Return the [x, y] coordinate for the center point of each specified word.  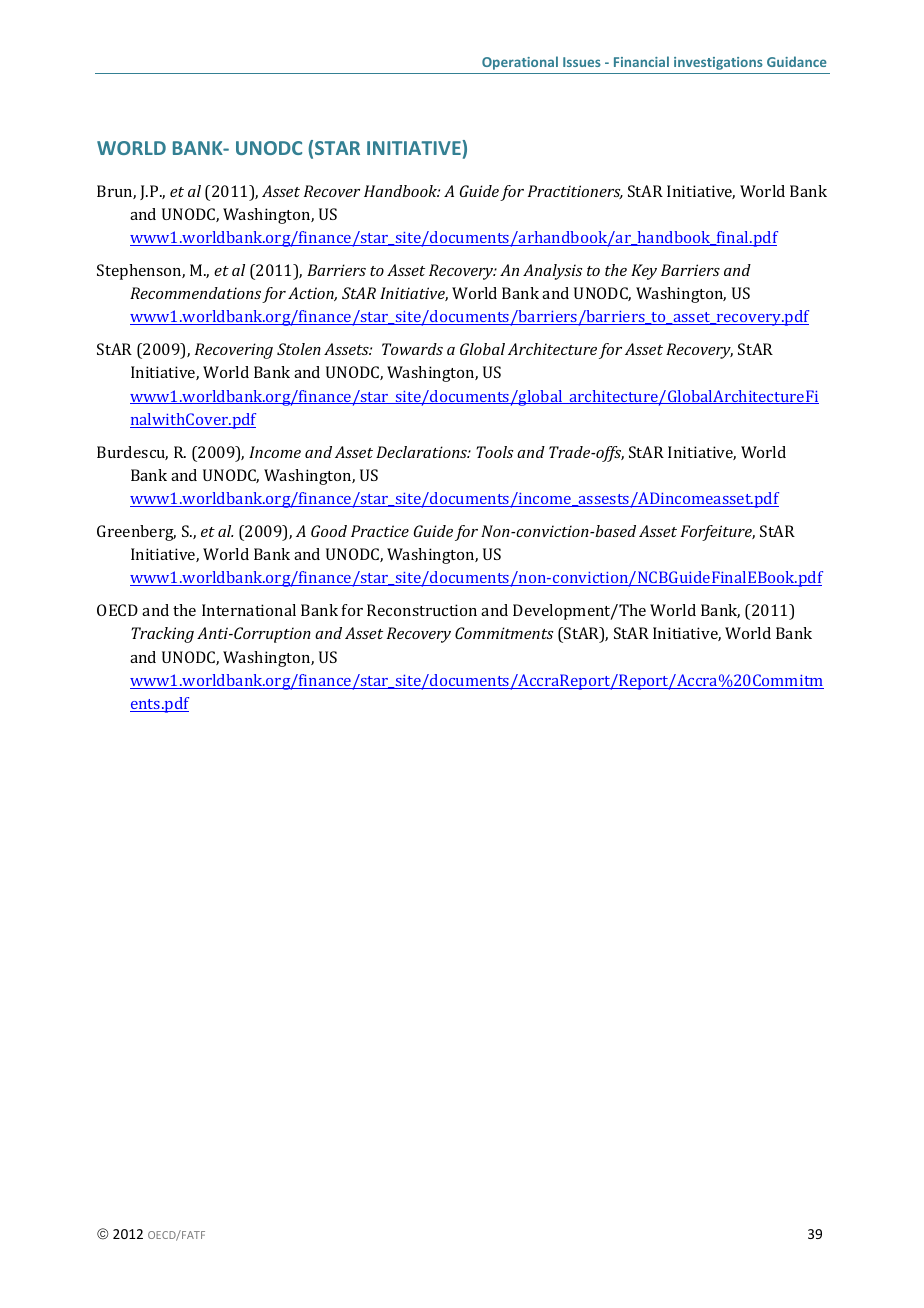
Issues [582, 62]
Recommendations [195, 293]
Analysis [553, 272]
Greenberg [136, 533]
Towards [412, 349]
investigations [718, 63]
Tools [495, 452]
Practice [380, 531]
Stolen [299, 349]
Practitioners [575, 192]
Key [644, 272]
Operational [520, 63]
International [249, 610]
